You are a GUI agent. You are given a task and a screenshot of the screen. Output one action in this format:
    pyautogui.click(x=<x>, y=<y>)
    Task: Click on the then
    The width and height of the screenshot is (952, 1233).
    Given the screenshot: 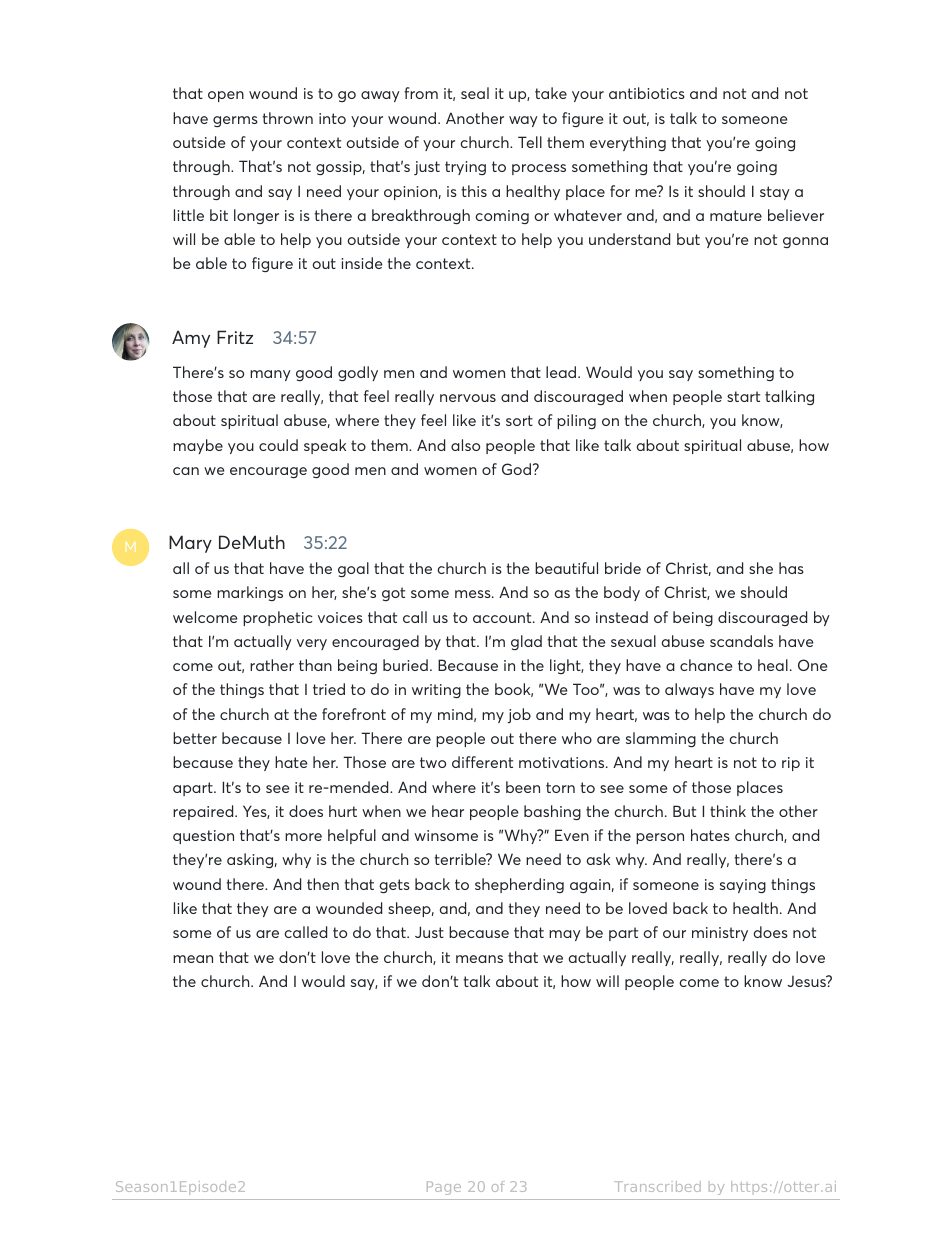 What is the action you would take?
    pyautogui.click(x=323, y=884)
